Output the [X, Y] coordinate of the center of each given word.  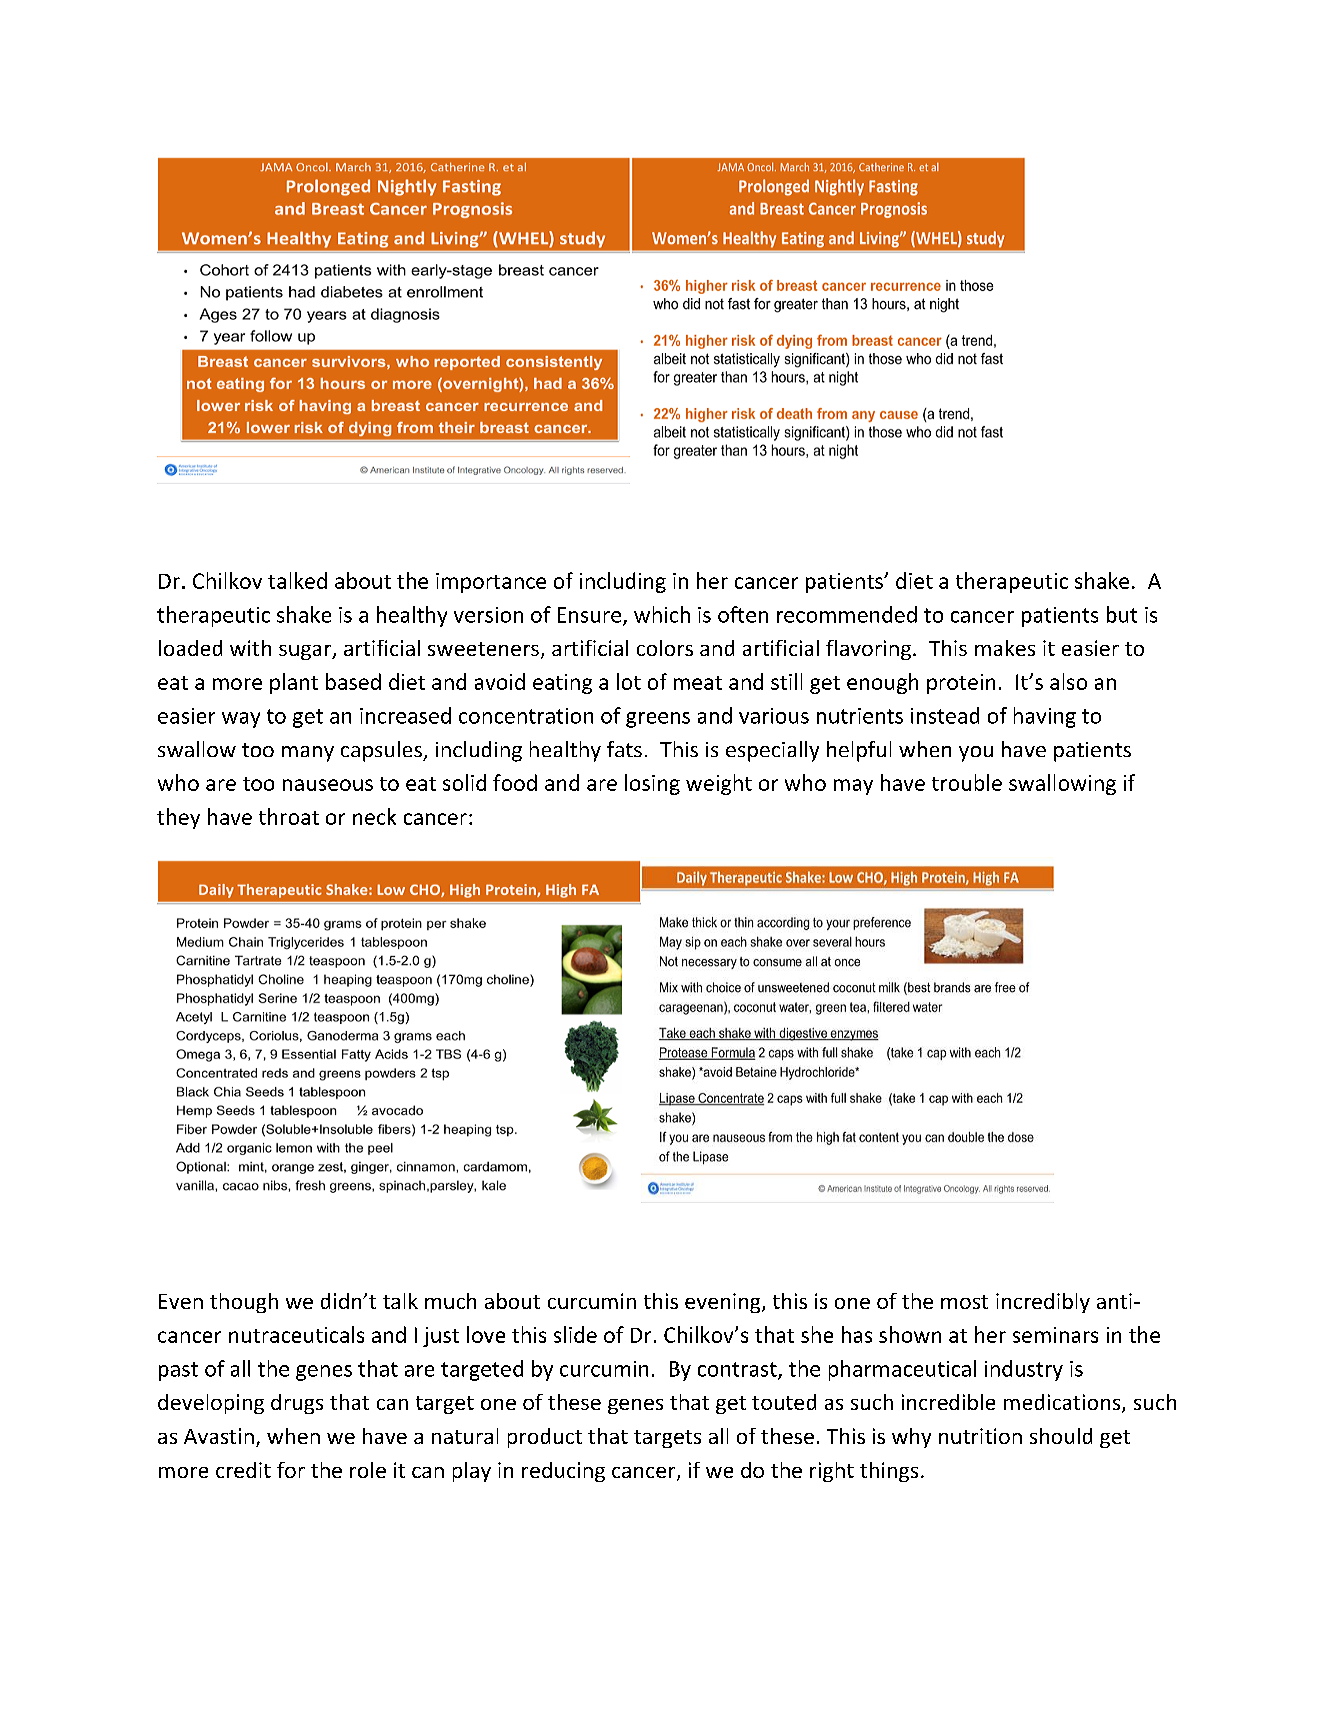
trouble [967, 782]
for [291, 1470]
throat [289, 816]
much [450, 1301]
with [250, 648]
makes [1005, 648]
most [964, 1302]
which [662, 614]
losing [652, 784]
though [244, 1303]
